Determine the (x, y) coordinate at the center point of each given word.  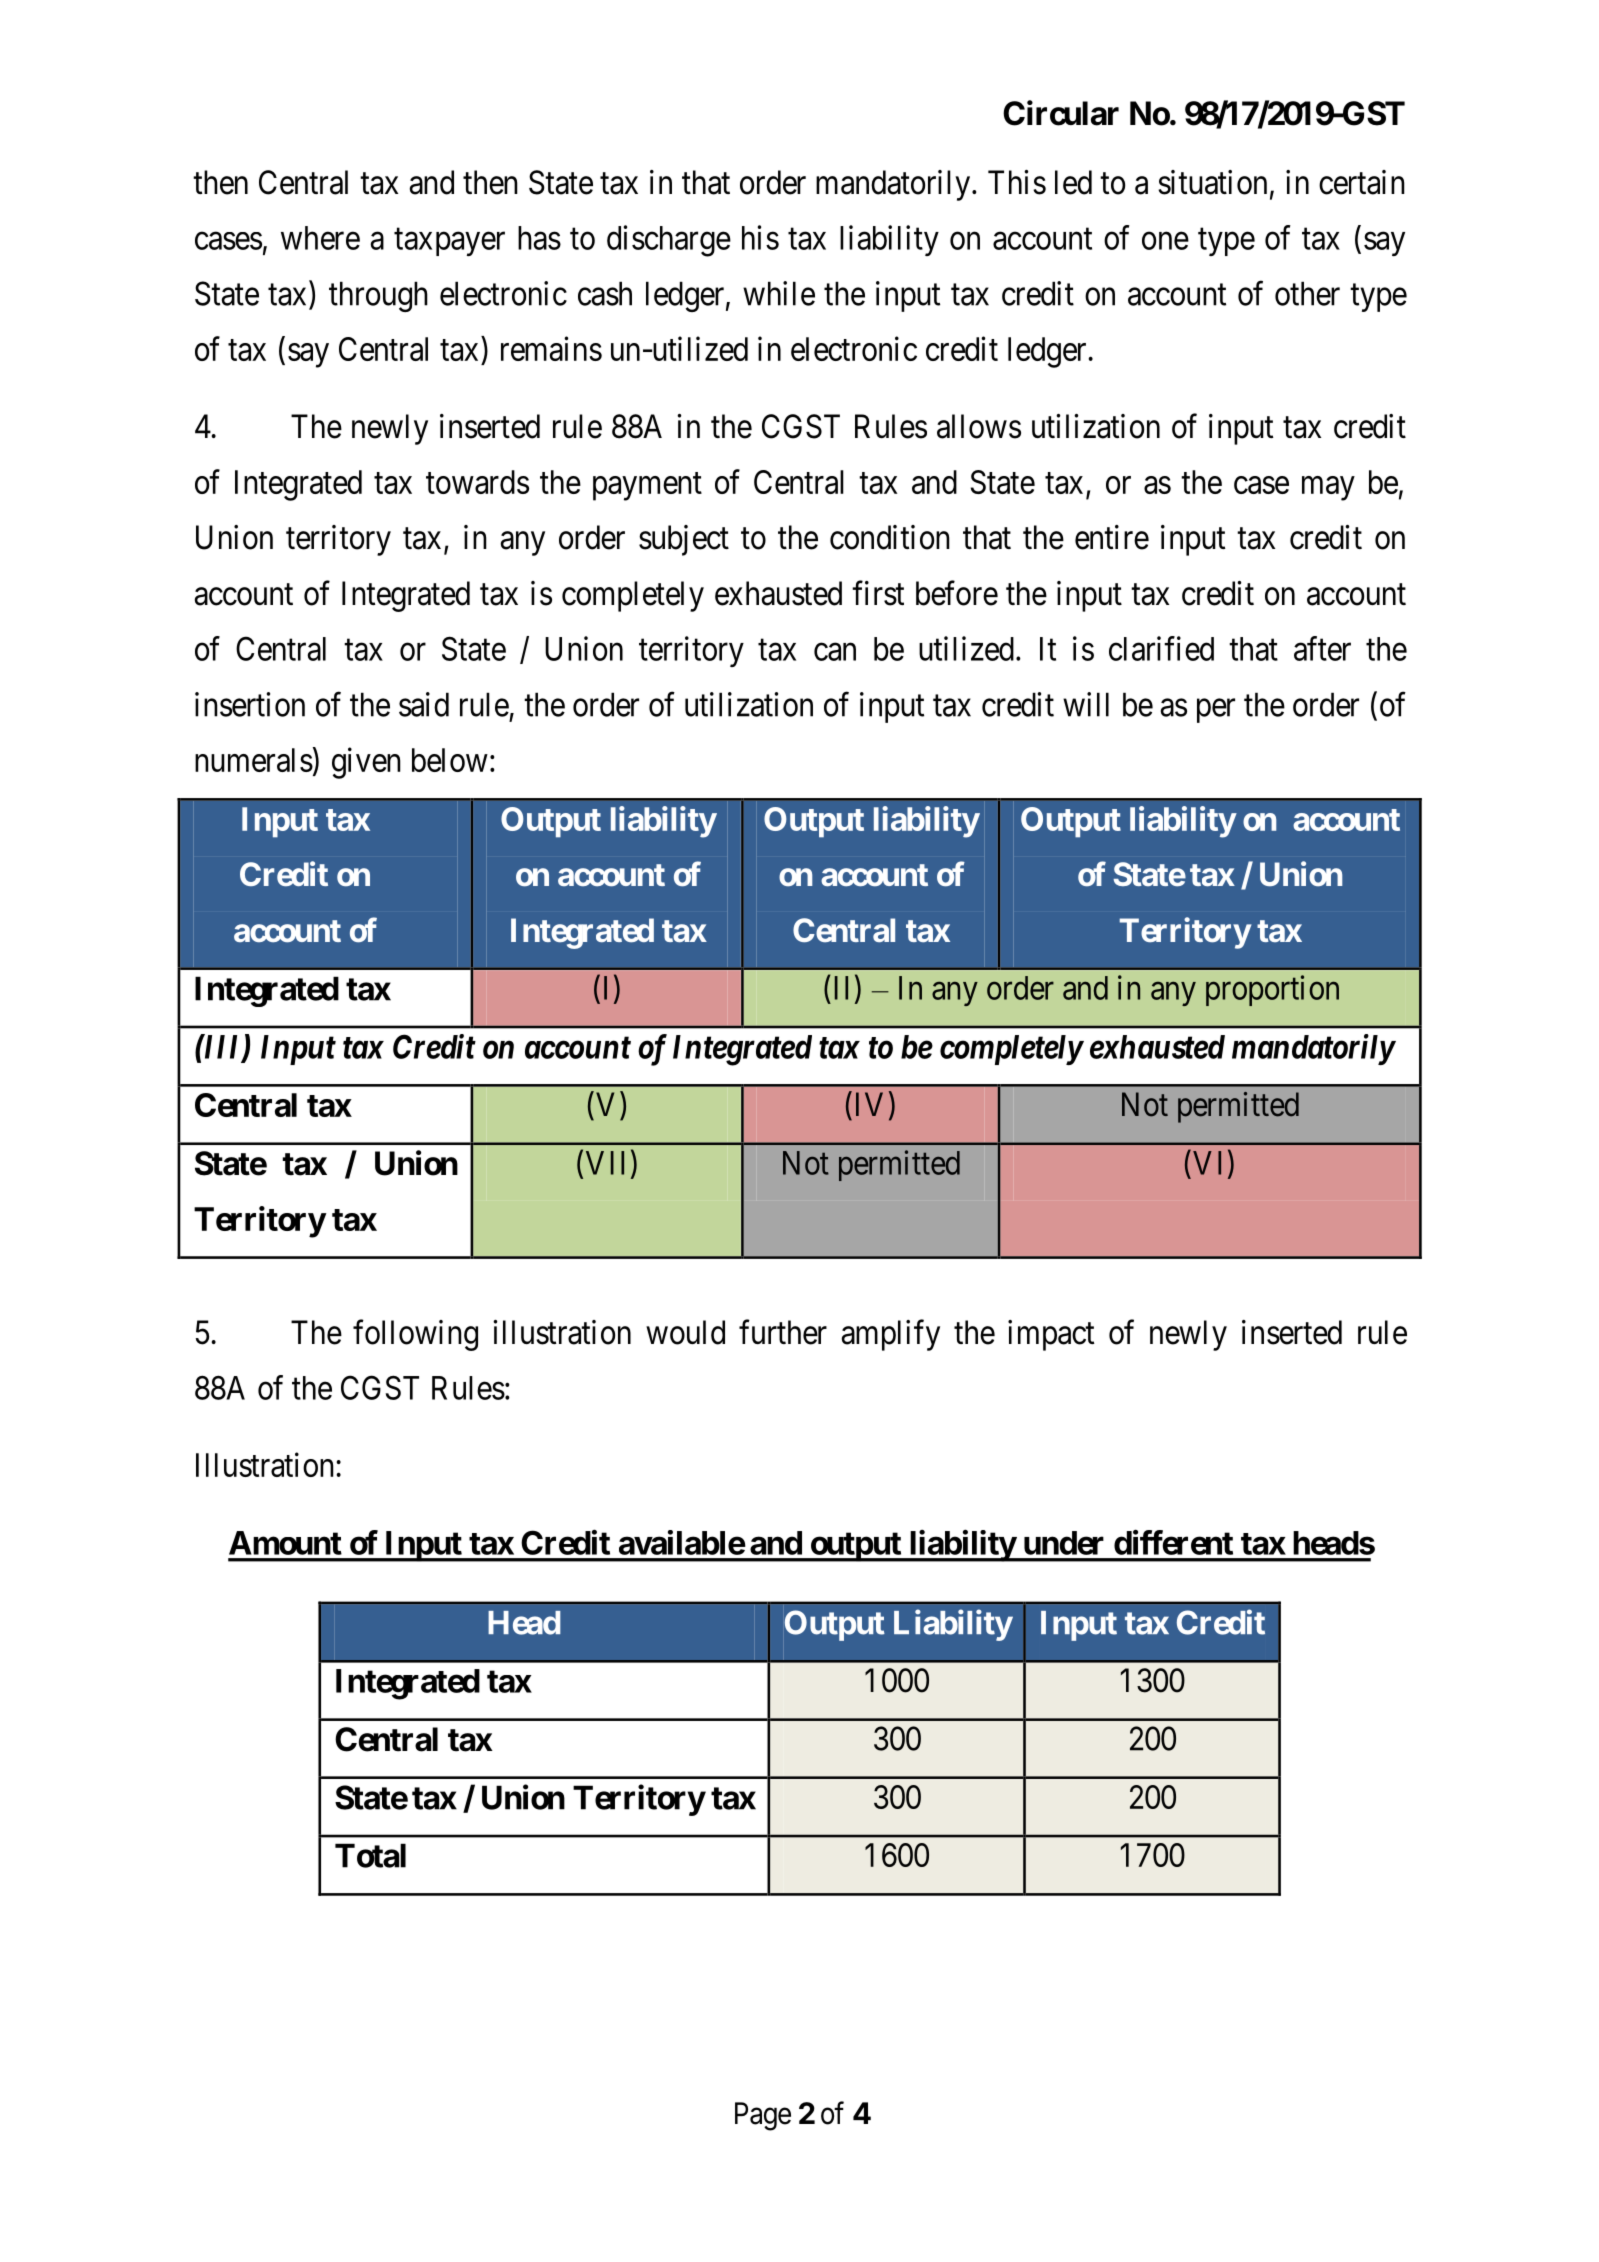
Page (763, 2116)
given (366, 763)
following (415, 1335)
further (783, 1332)
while (779, 293)
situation (1212, 182)
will (1086, 704)
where (320, 238)
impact (1051, 1335)
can (835, 652)
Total (370, 1855)
